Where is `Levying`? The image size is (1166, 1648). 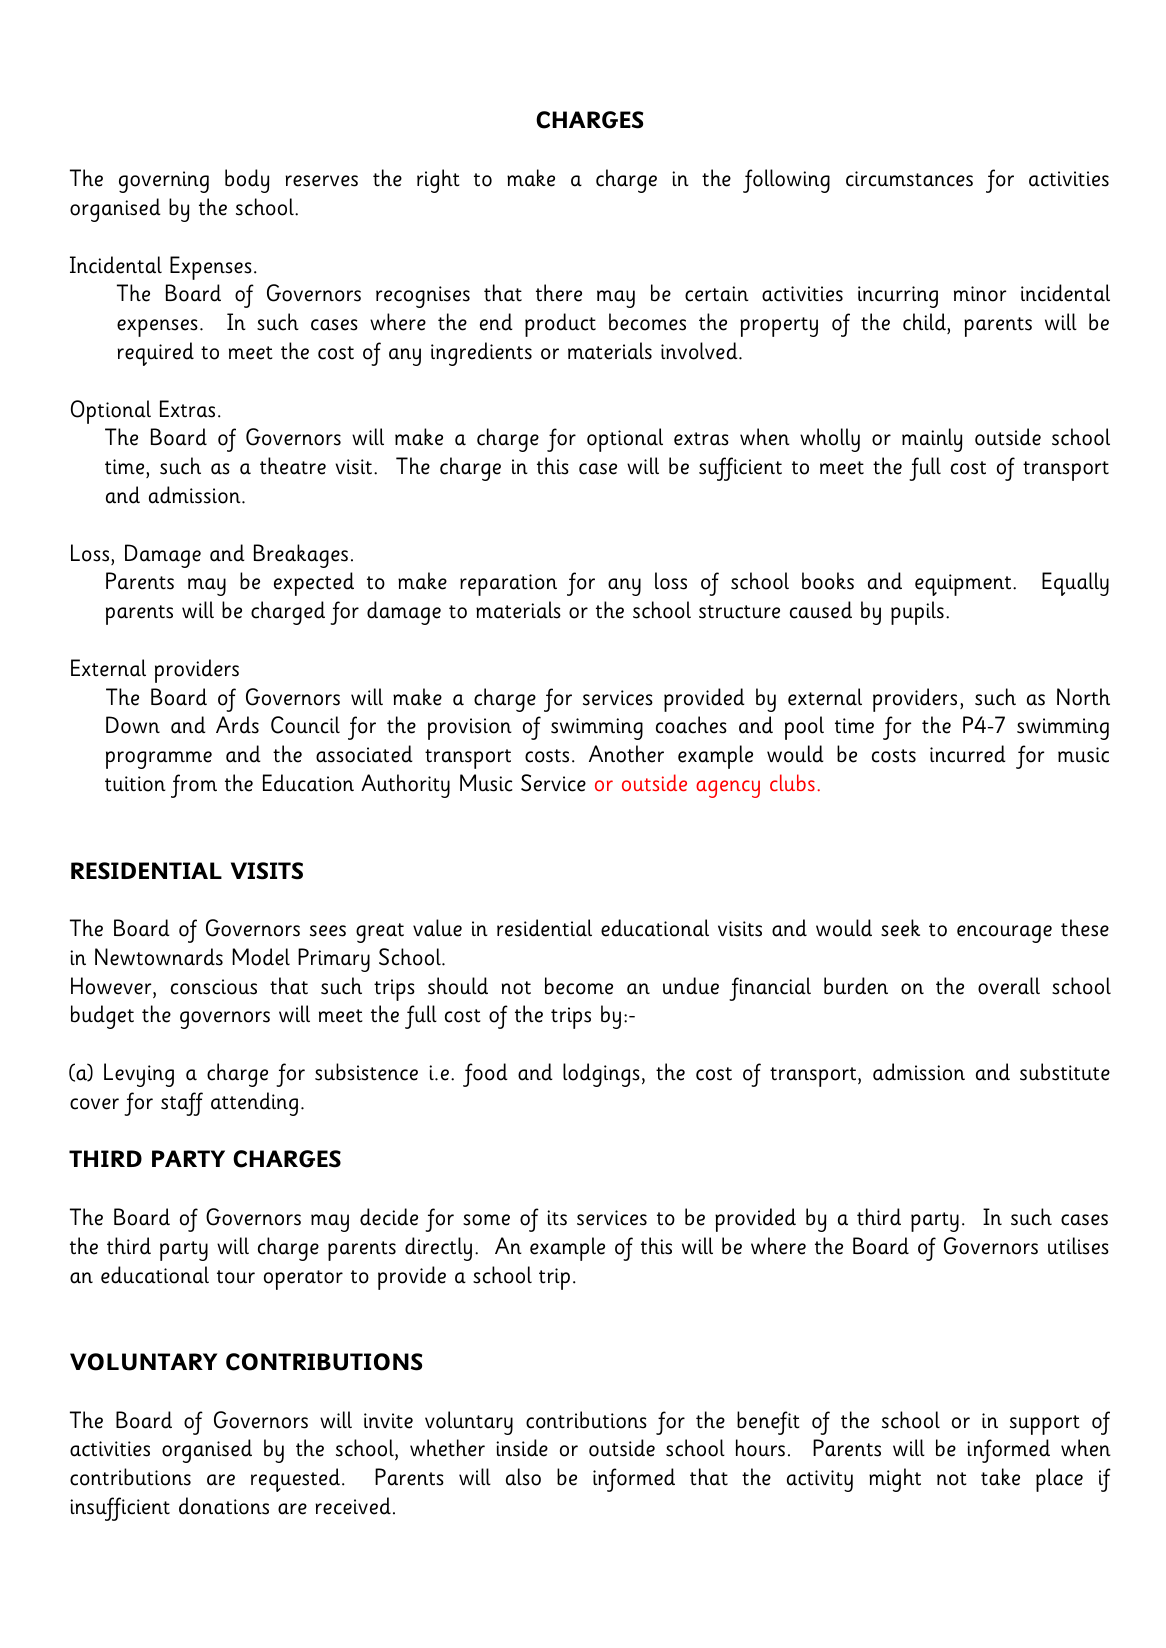
Levying is located at coordinates (139, 1075).
